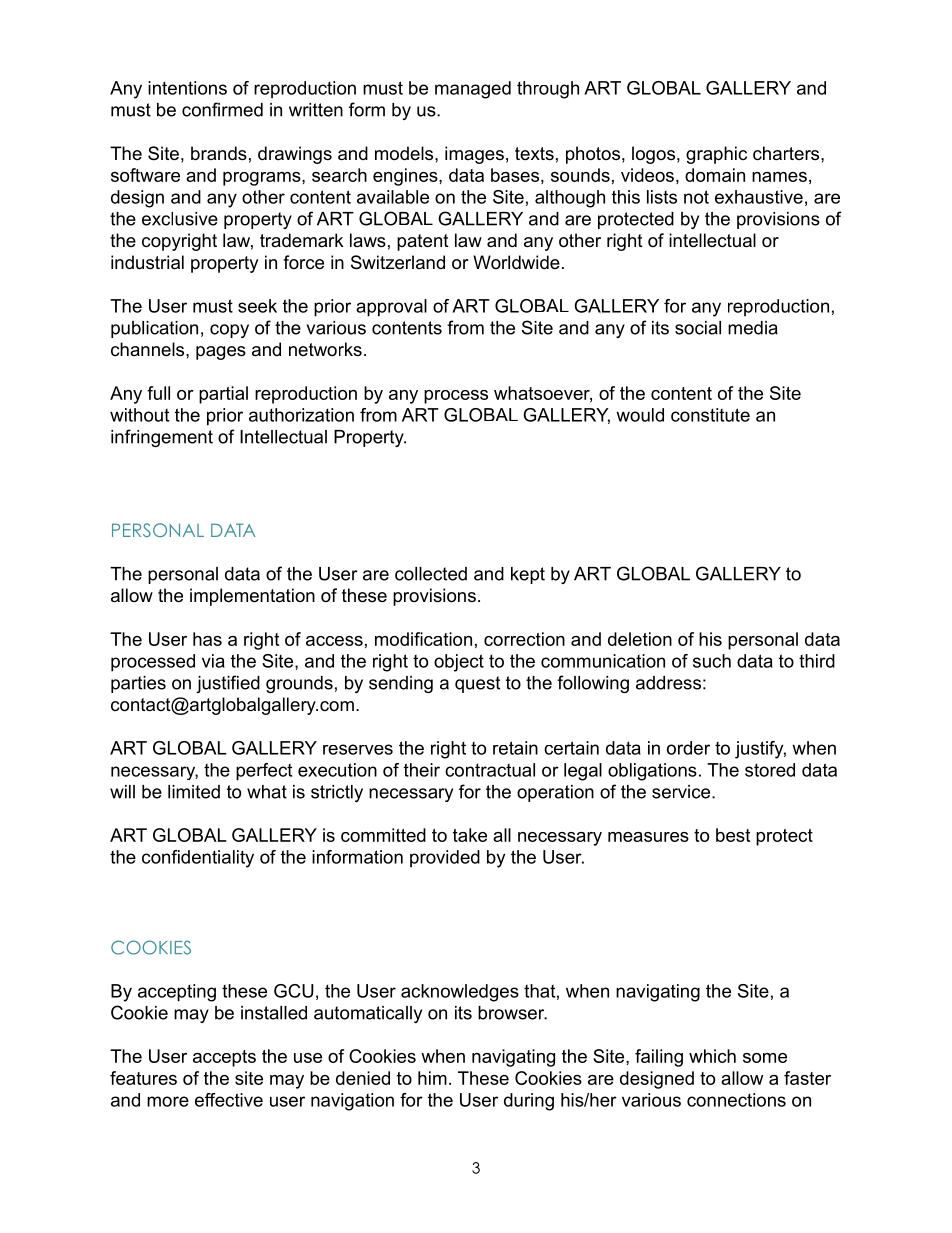  What do you see at coordinates (716, 155) in the page?
I see `graphic` at bounding box center [716, 155].
